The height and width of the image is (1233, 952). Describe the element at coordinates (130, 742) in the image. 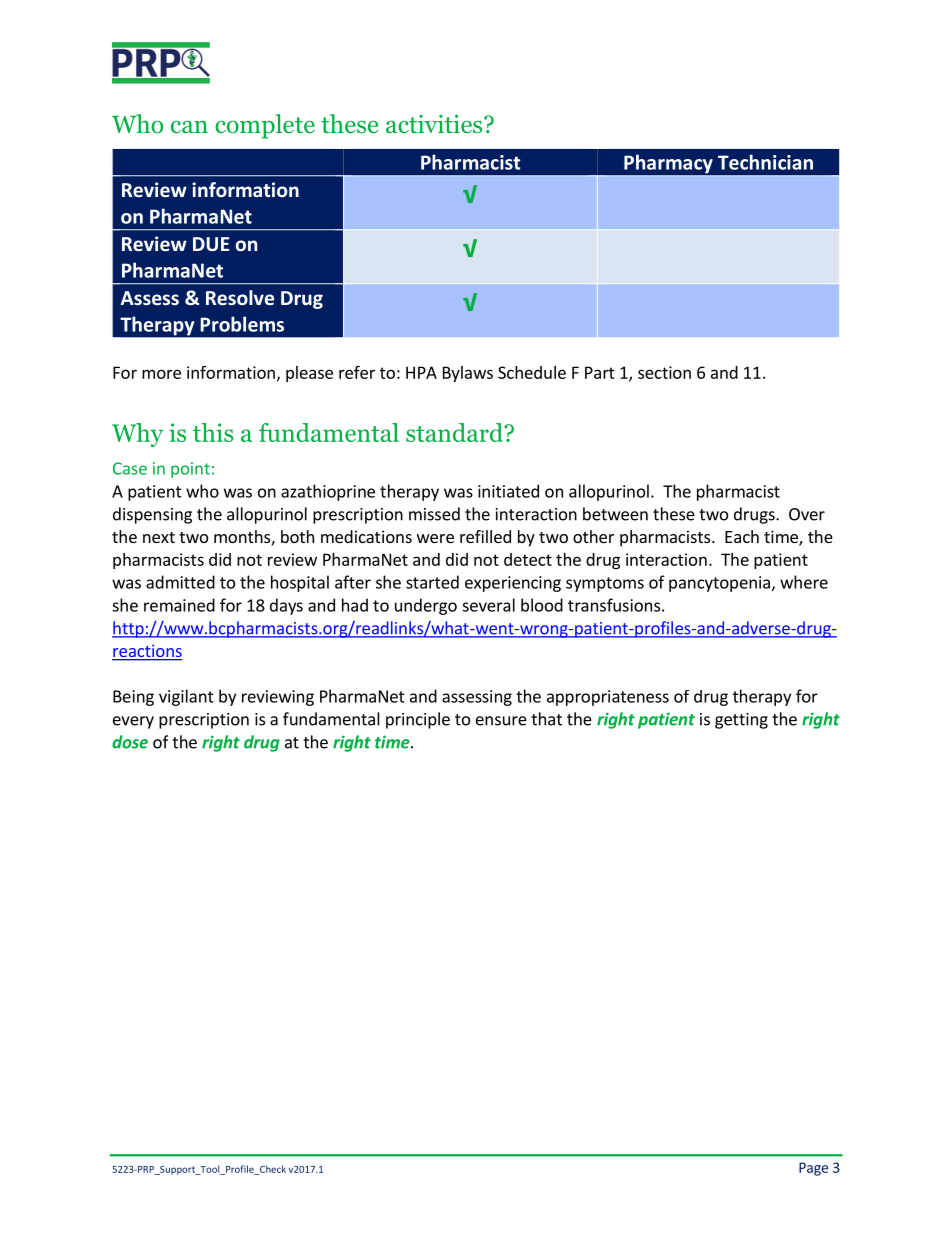

I see `dose` at that location.
